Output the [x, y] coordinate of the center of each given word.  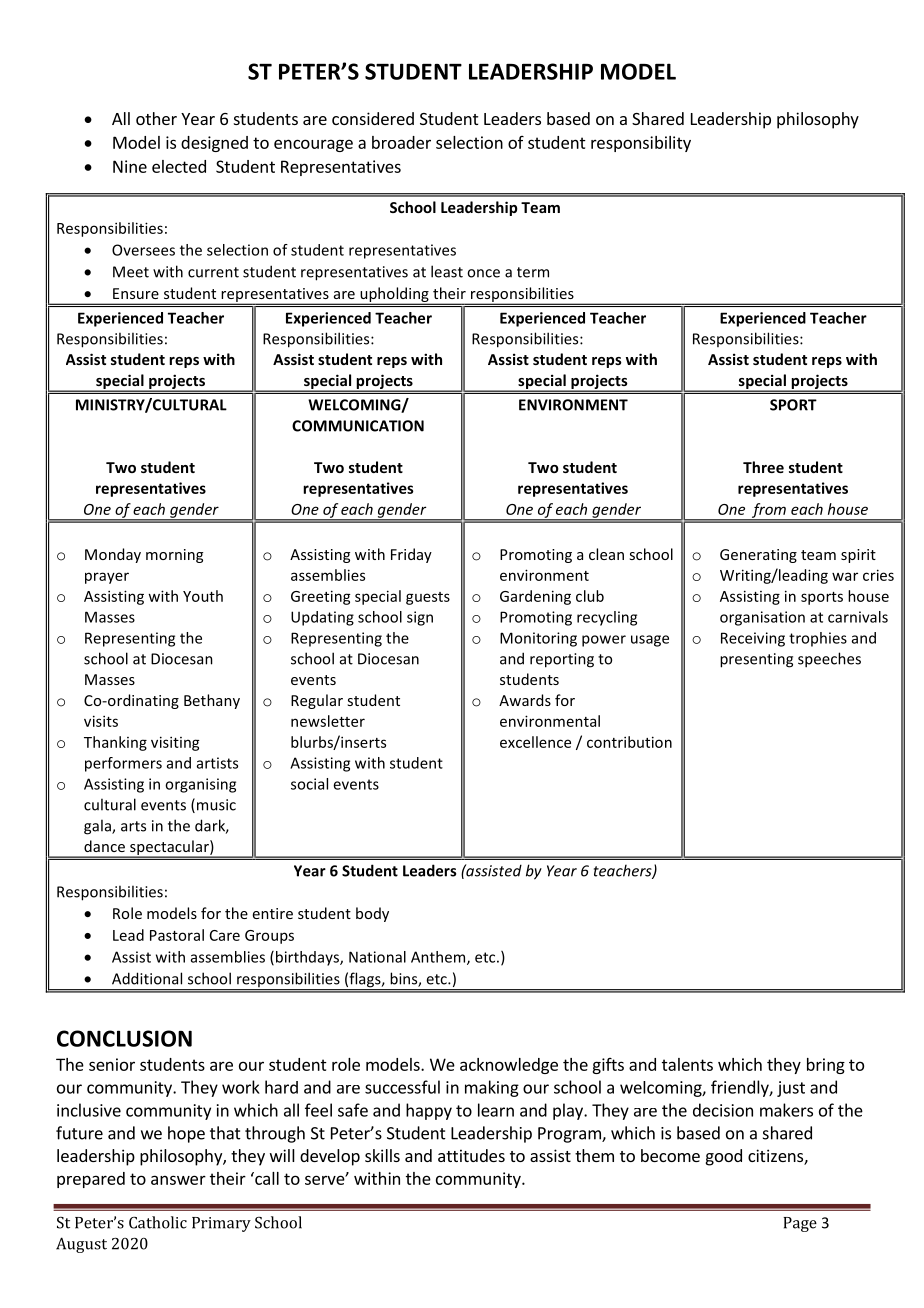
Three [763, 467]
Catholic [158, 1222]
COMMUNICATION [358, 426]
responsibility [641, 144]
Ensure [136, 293]
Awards [525, 700]
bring [826, 1066]
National [377, 957]
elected [179, 166]
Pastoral [177, 935]
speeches [829, 660]
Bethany [212, 701]
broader [401, 142]
